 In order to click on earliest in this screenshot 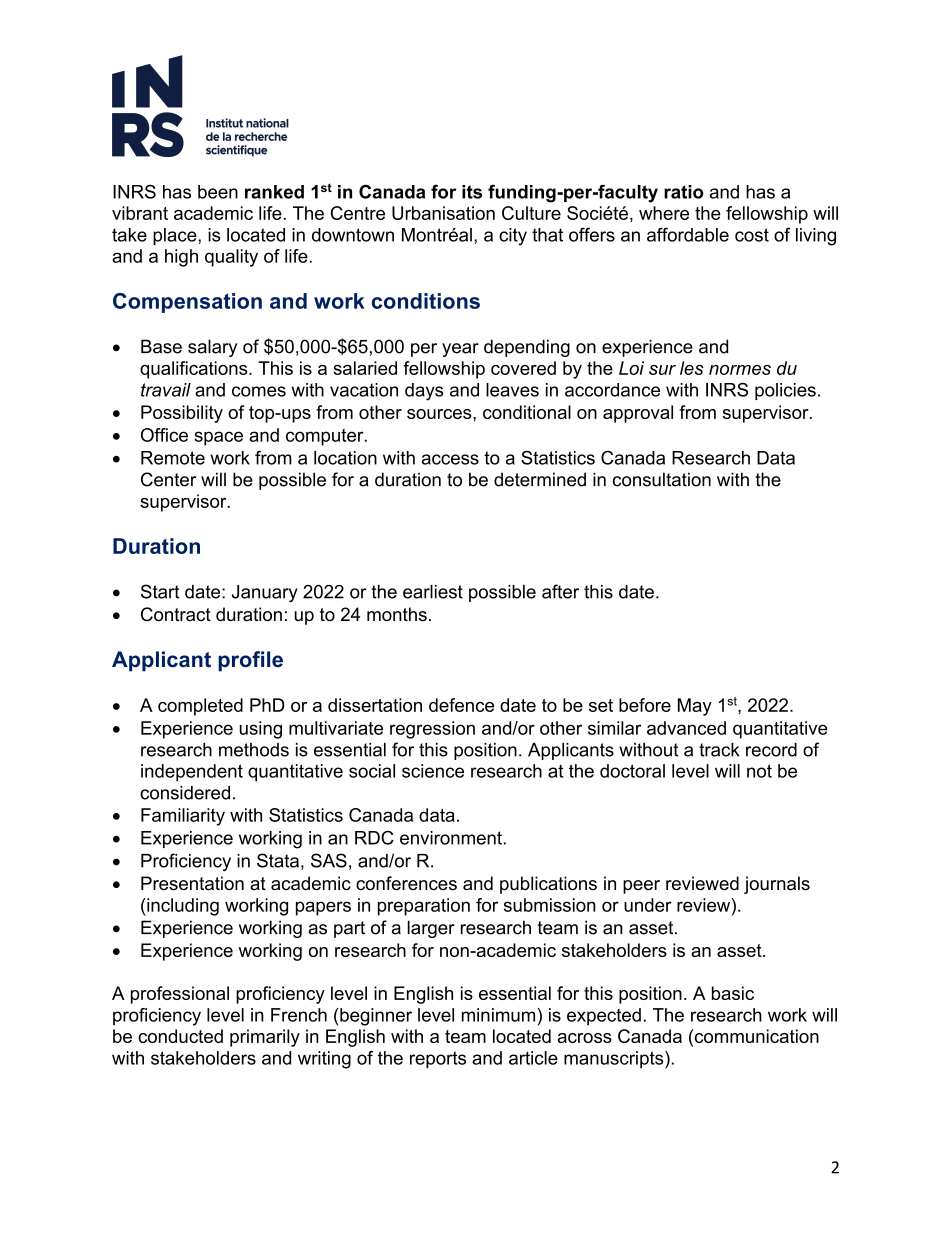, I will do `click(433, 592)`.
